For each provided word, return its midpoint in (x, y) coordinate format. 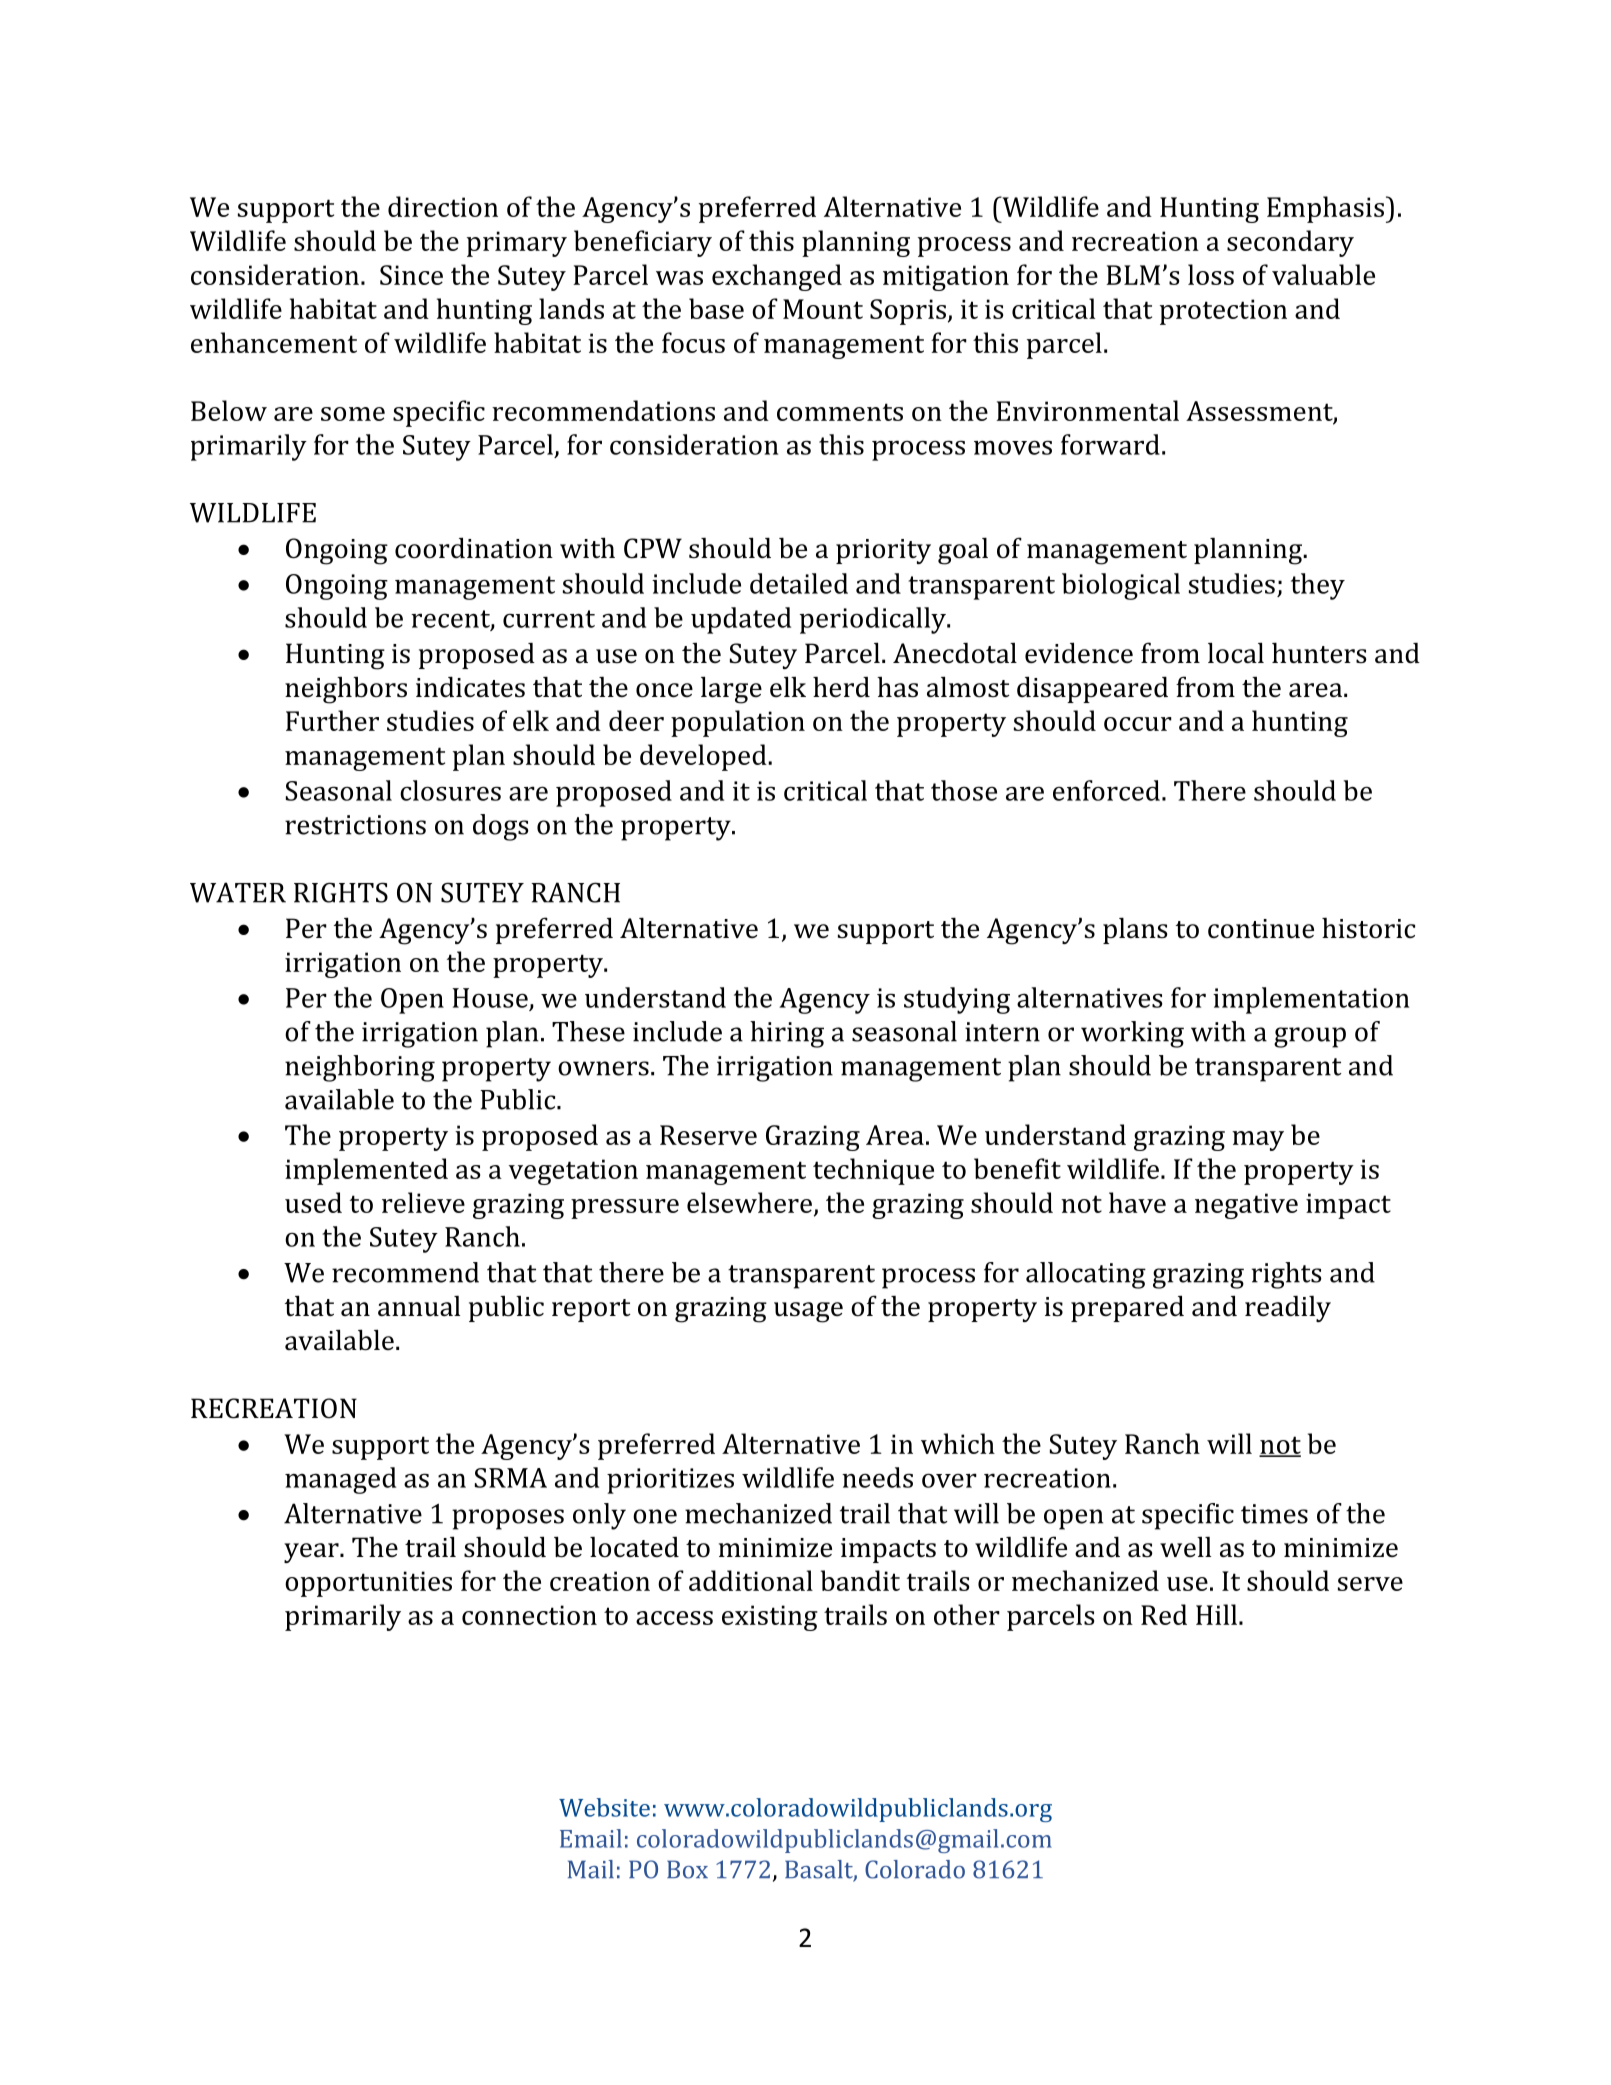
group (1310, 1037)
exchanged (777, 277)
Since (411, 275)
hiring (787, 1034)
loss (1211, 274)
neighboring (360, 1068)
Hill (1216, 1614)
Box (687, 1869)
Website (604, 1807)
